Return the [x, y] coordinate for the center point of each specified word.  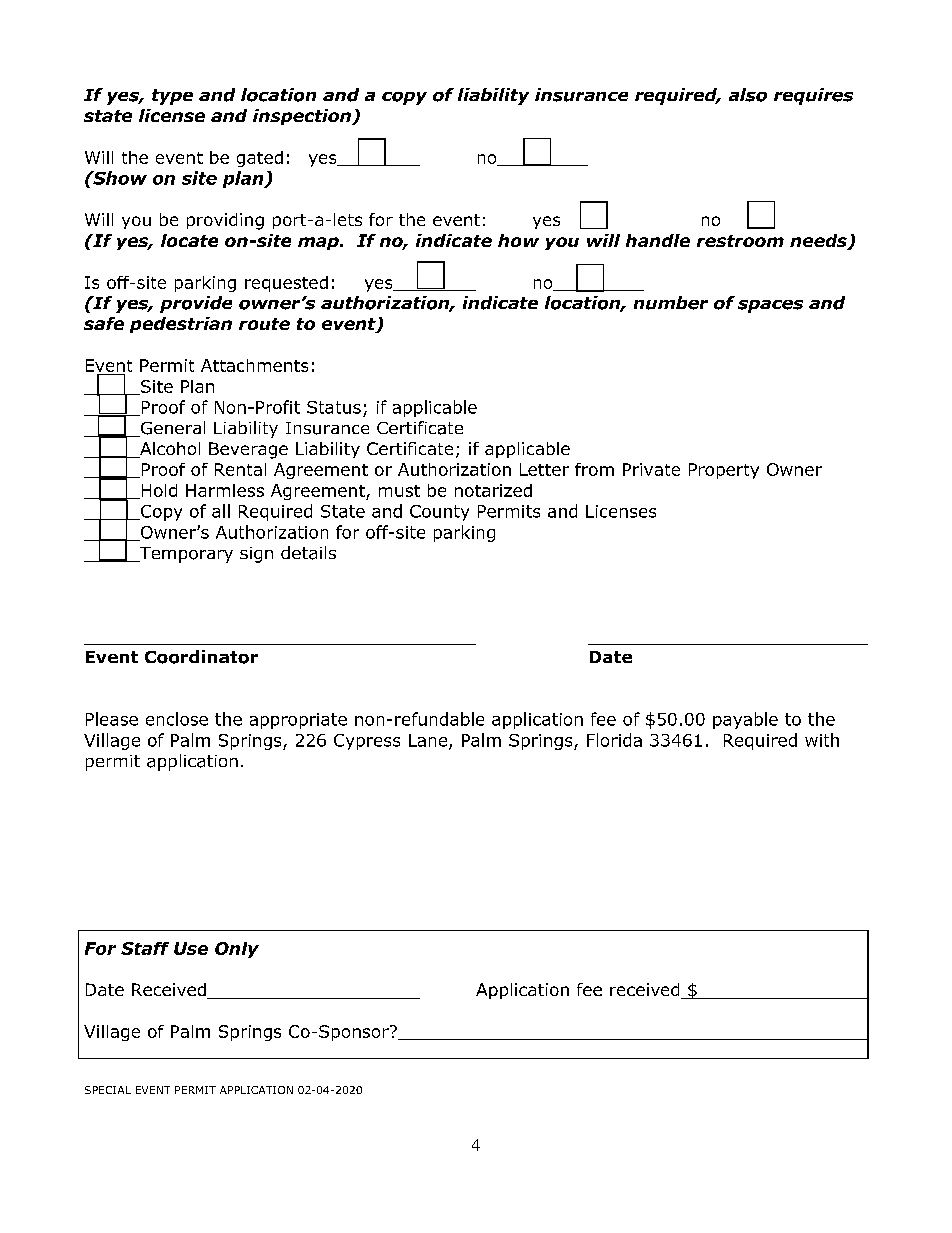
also [748, 95]
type [172, 97]
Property [724, 471]
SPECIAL [108, 1090]
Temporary [185, 555]
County [439, 513]
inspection [303, 117]
